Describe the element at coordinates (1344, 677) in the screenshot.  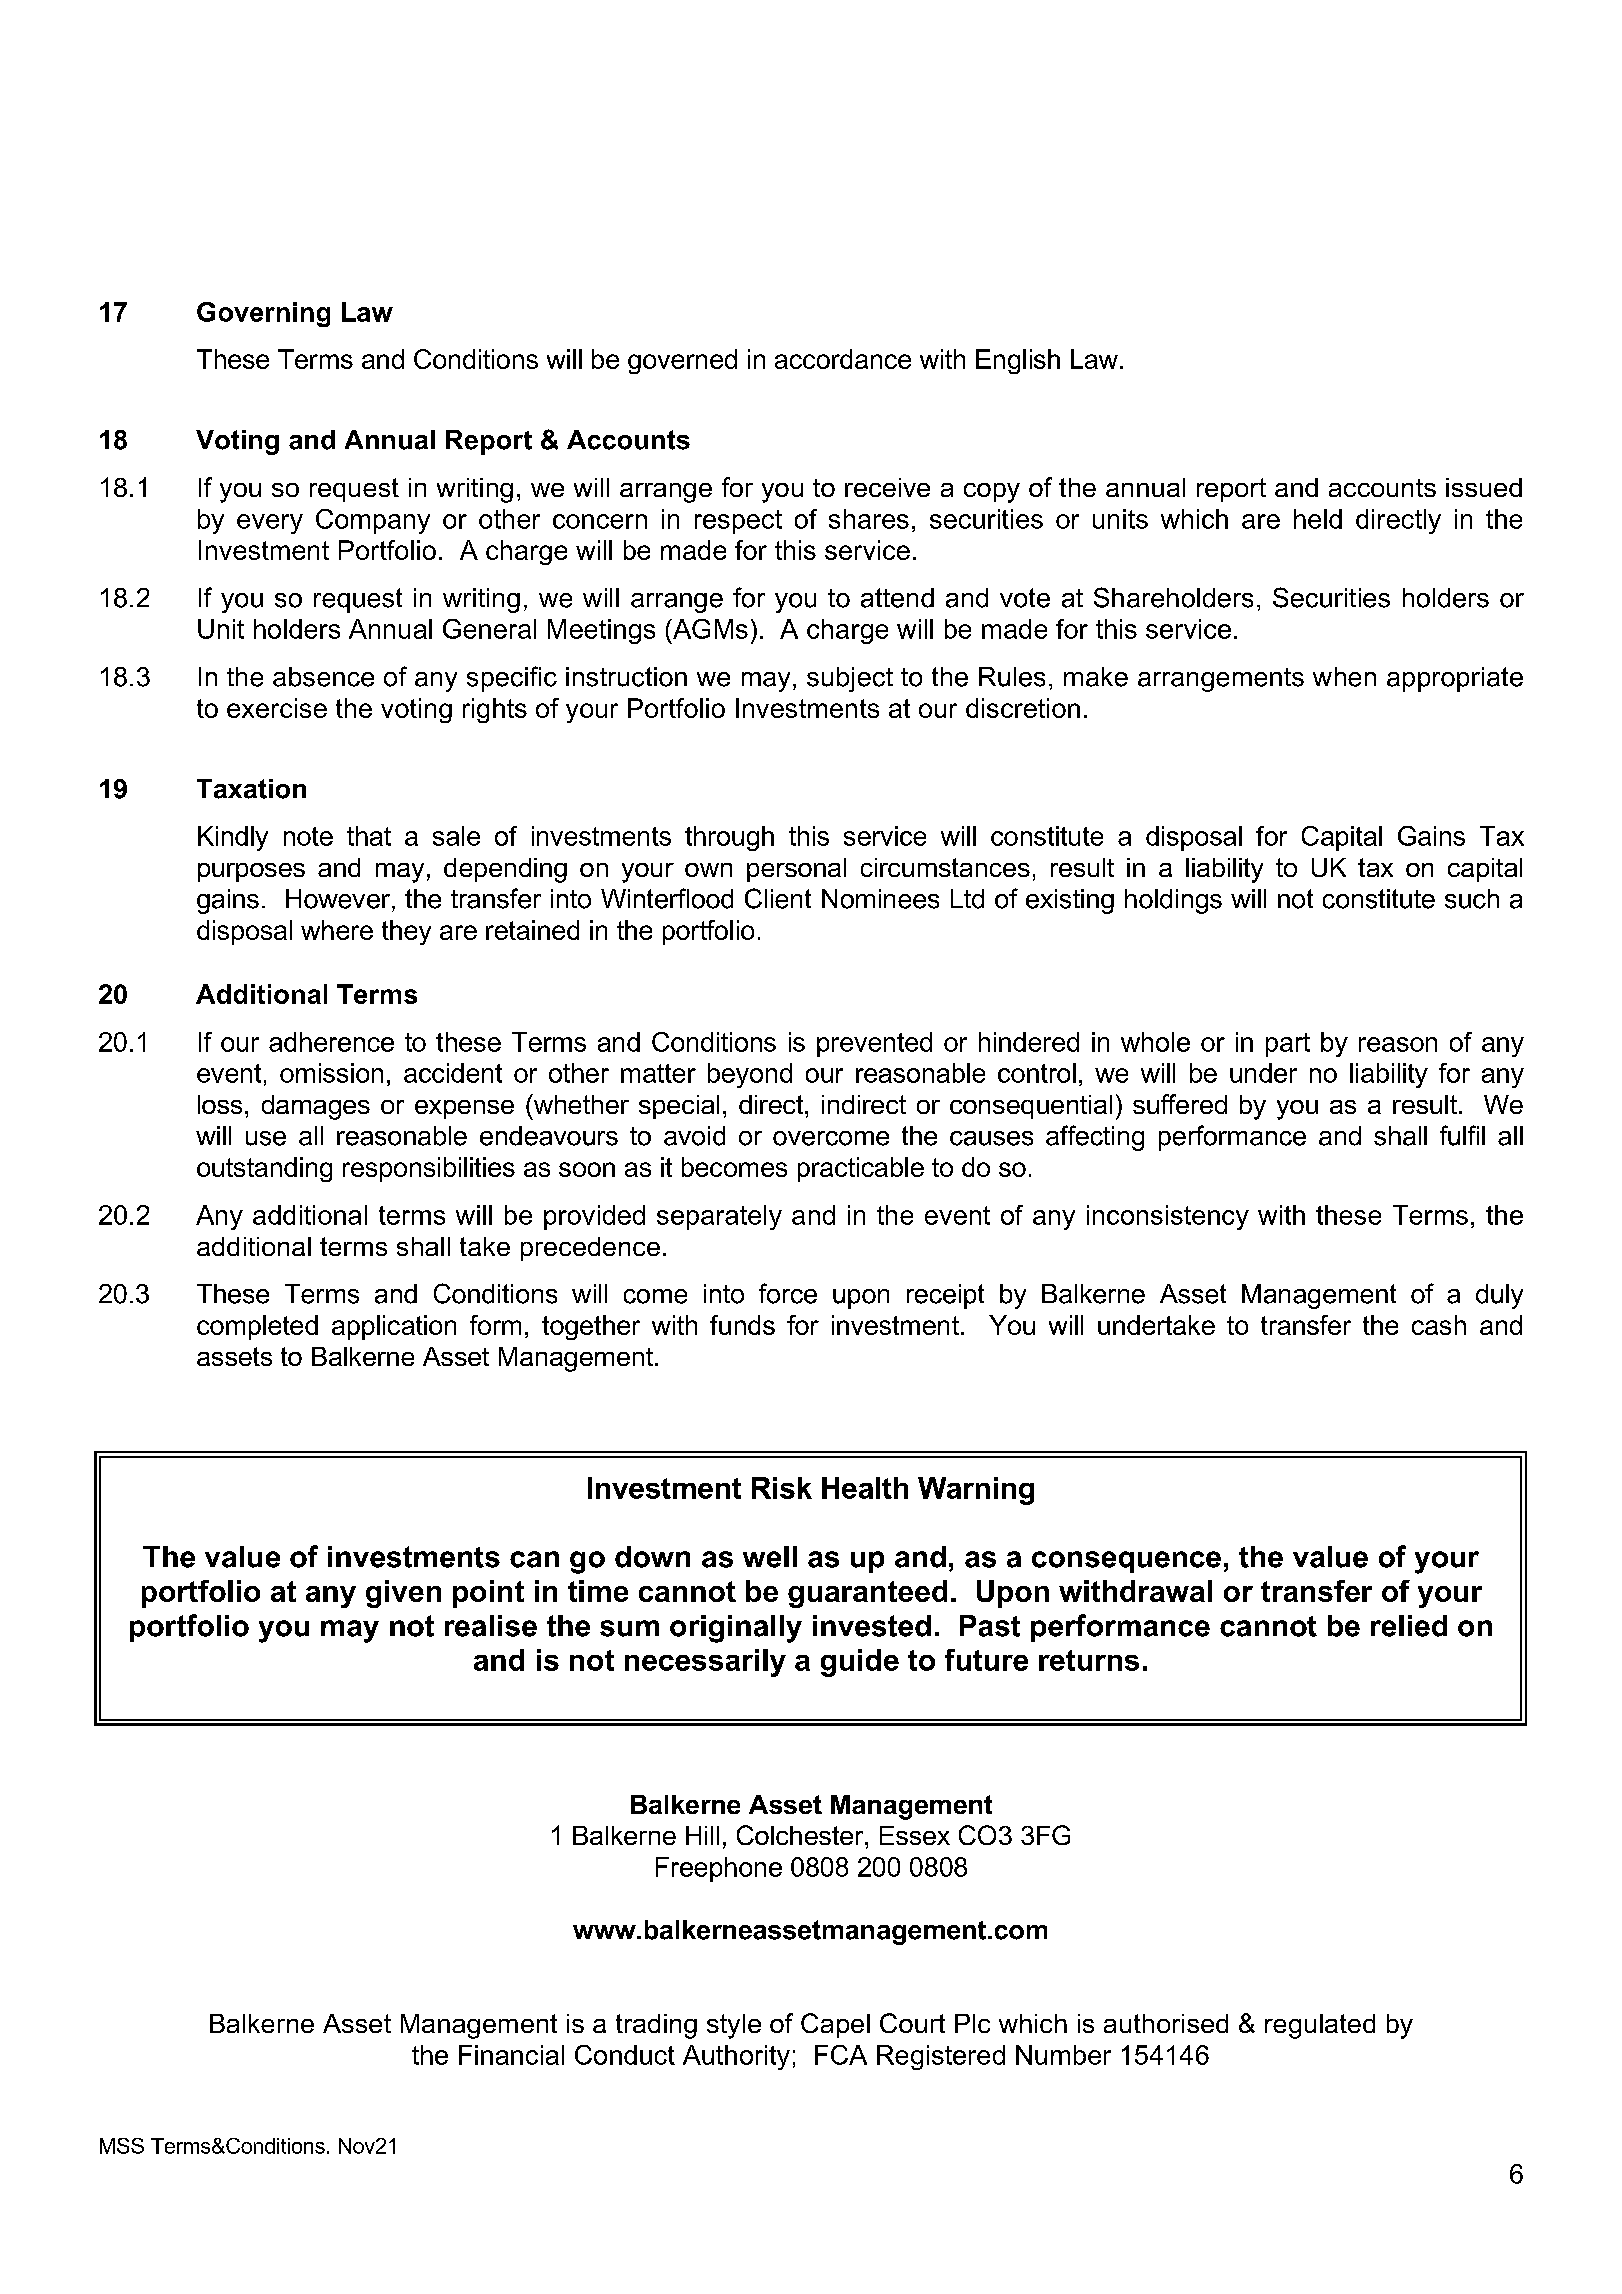
I see `when` at that location.
